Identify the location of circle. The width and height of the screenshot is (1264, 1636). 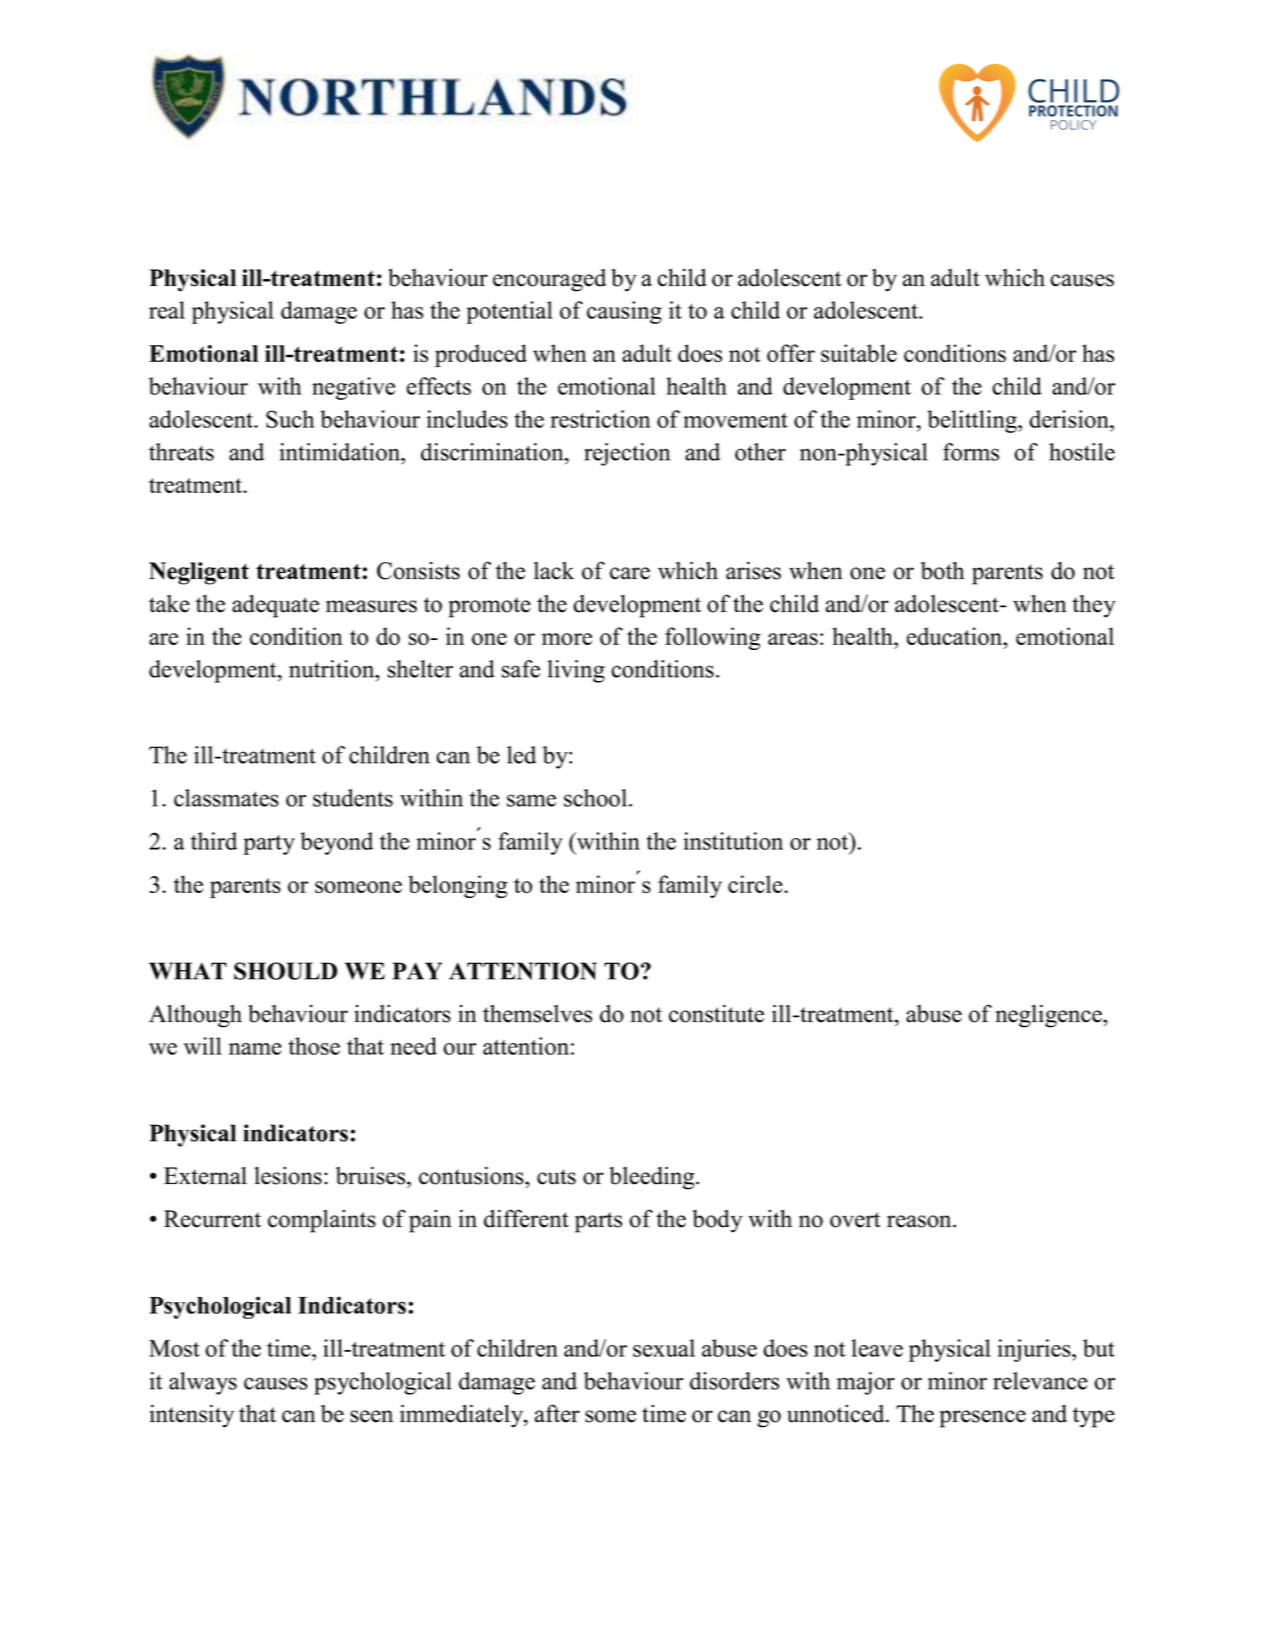
(756, 884).
